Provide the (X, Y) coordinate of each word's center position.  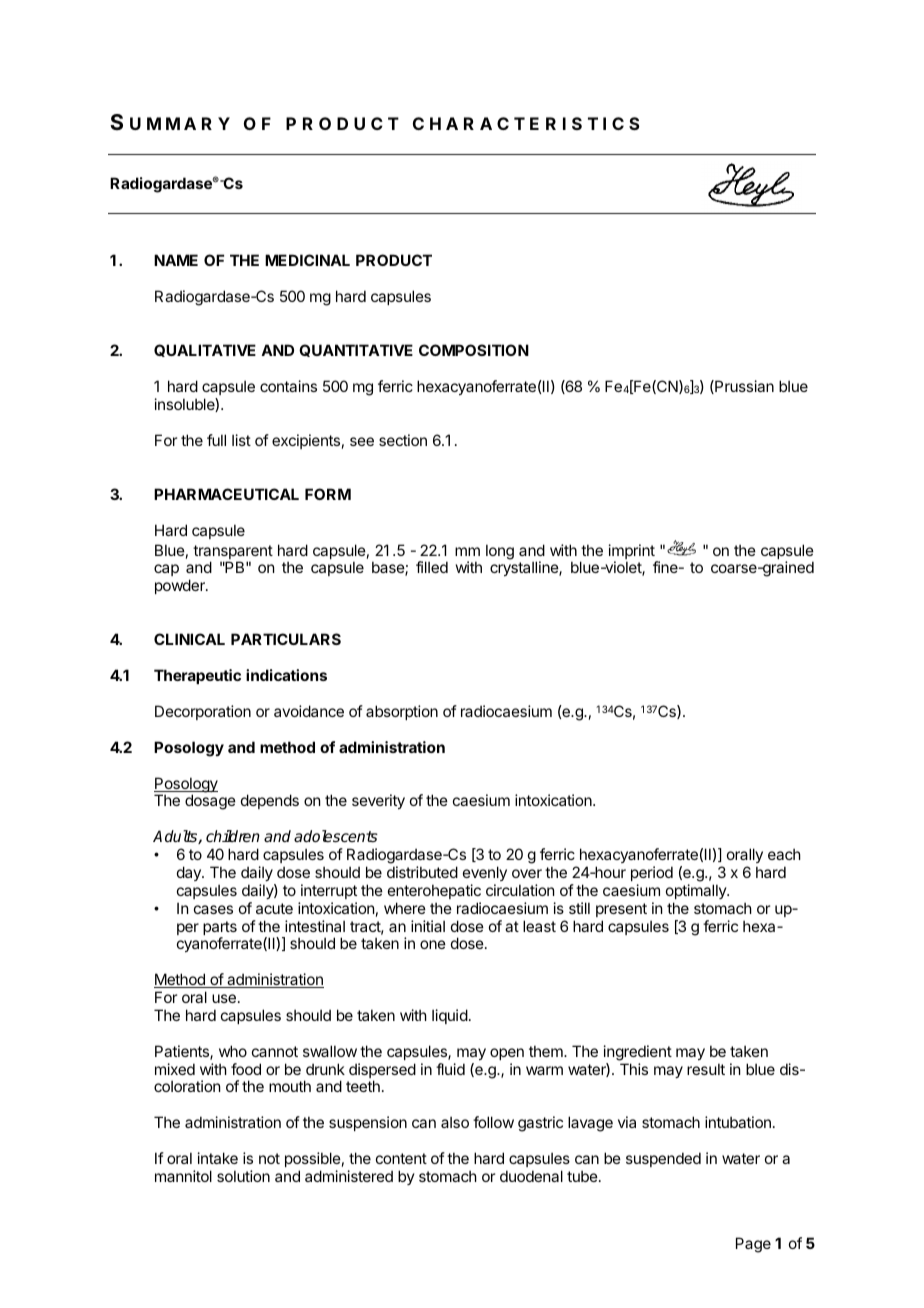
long (500, 552)
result (706, 1069)
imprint (633, 553)
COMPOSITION (474, 350)
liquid (450, 1016)
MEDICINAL (307, 260)
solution (243, 1176)
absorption (402, 712)
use (224, 998)
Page (753, 1245)
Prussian (743, 387)
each (784, 854)
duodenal (531, 1176)
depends (270, 801)
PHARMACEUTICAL (226, 494)
